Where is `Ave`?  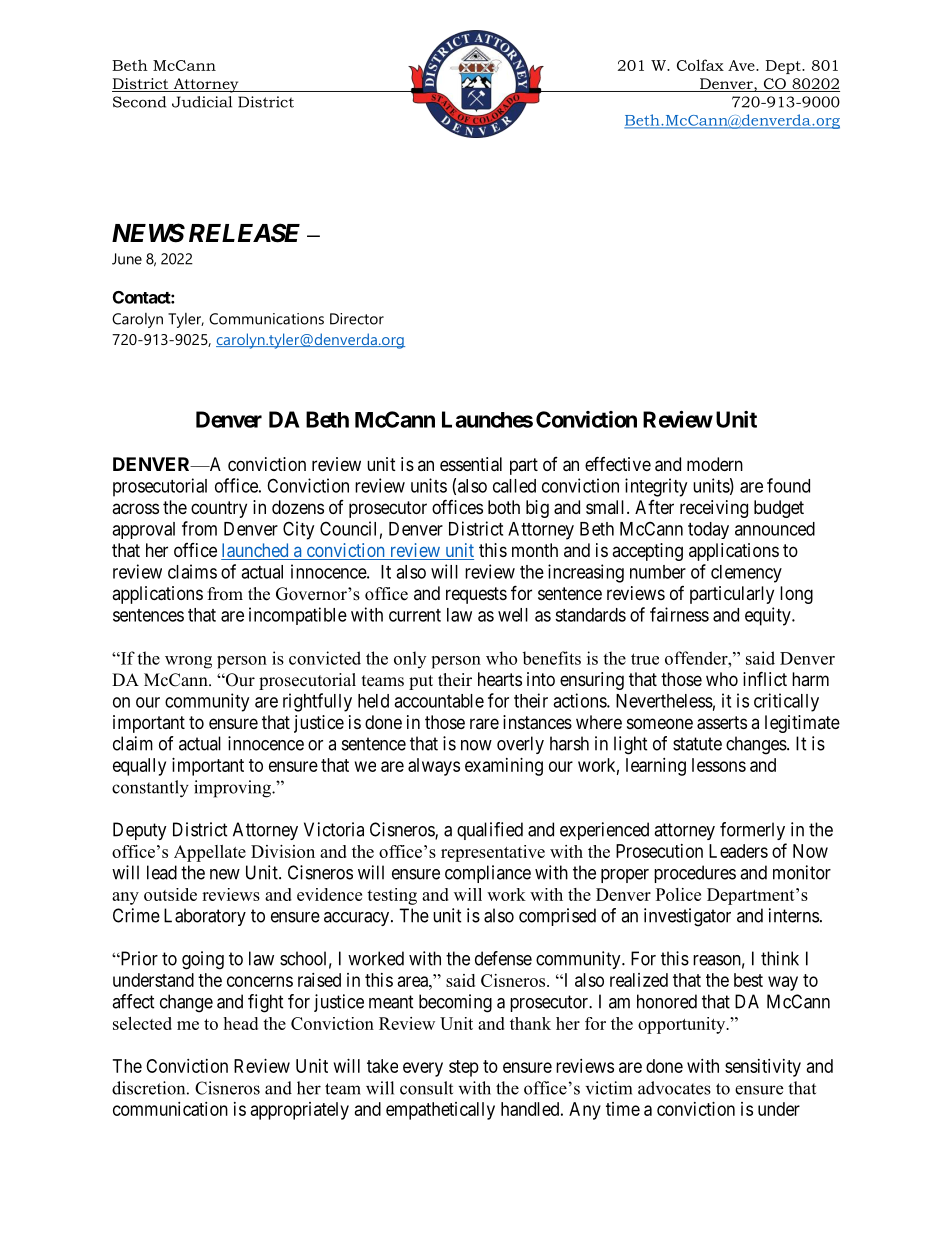
Ave is located at coordinates (742, 65).
